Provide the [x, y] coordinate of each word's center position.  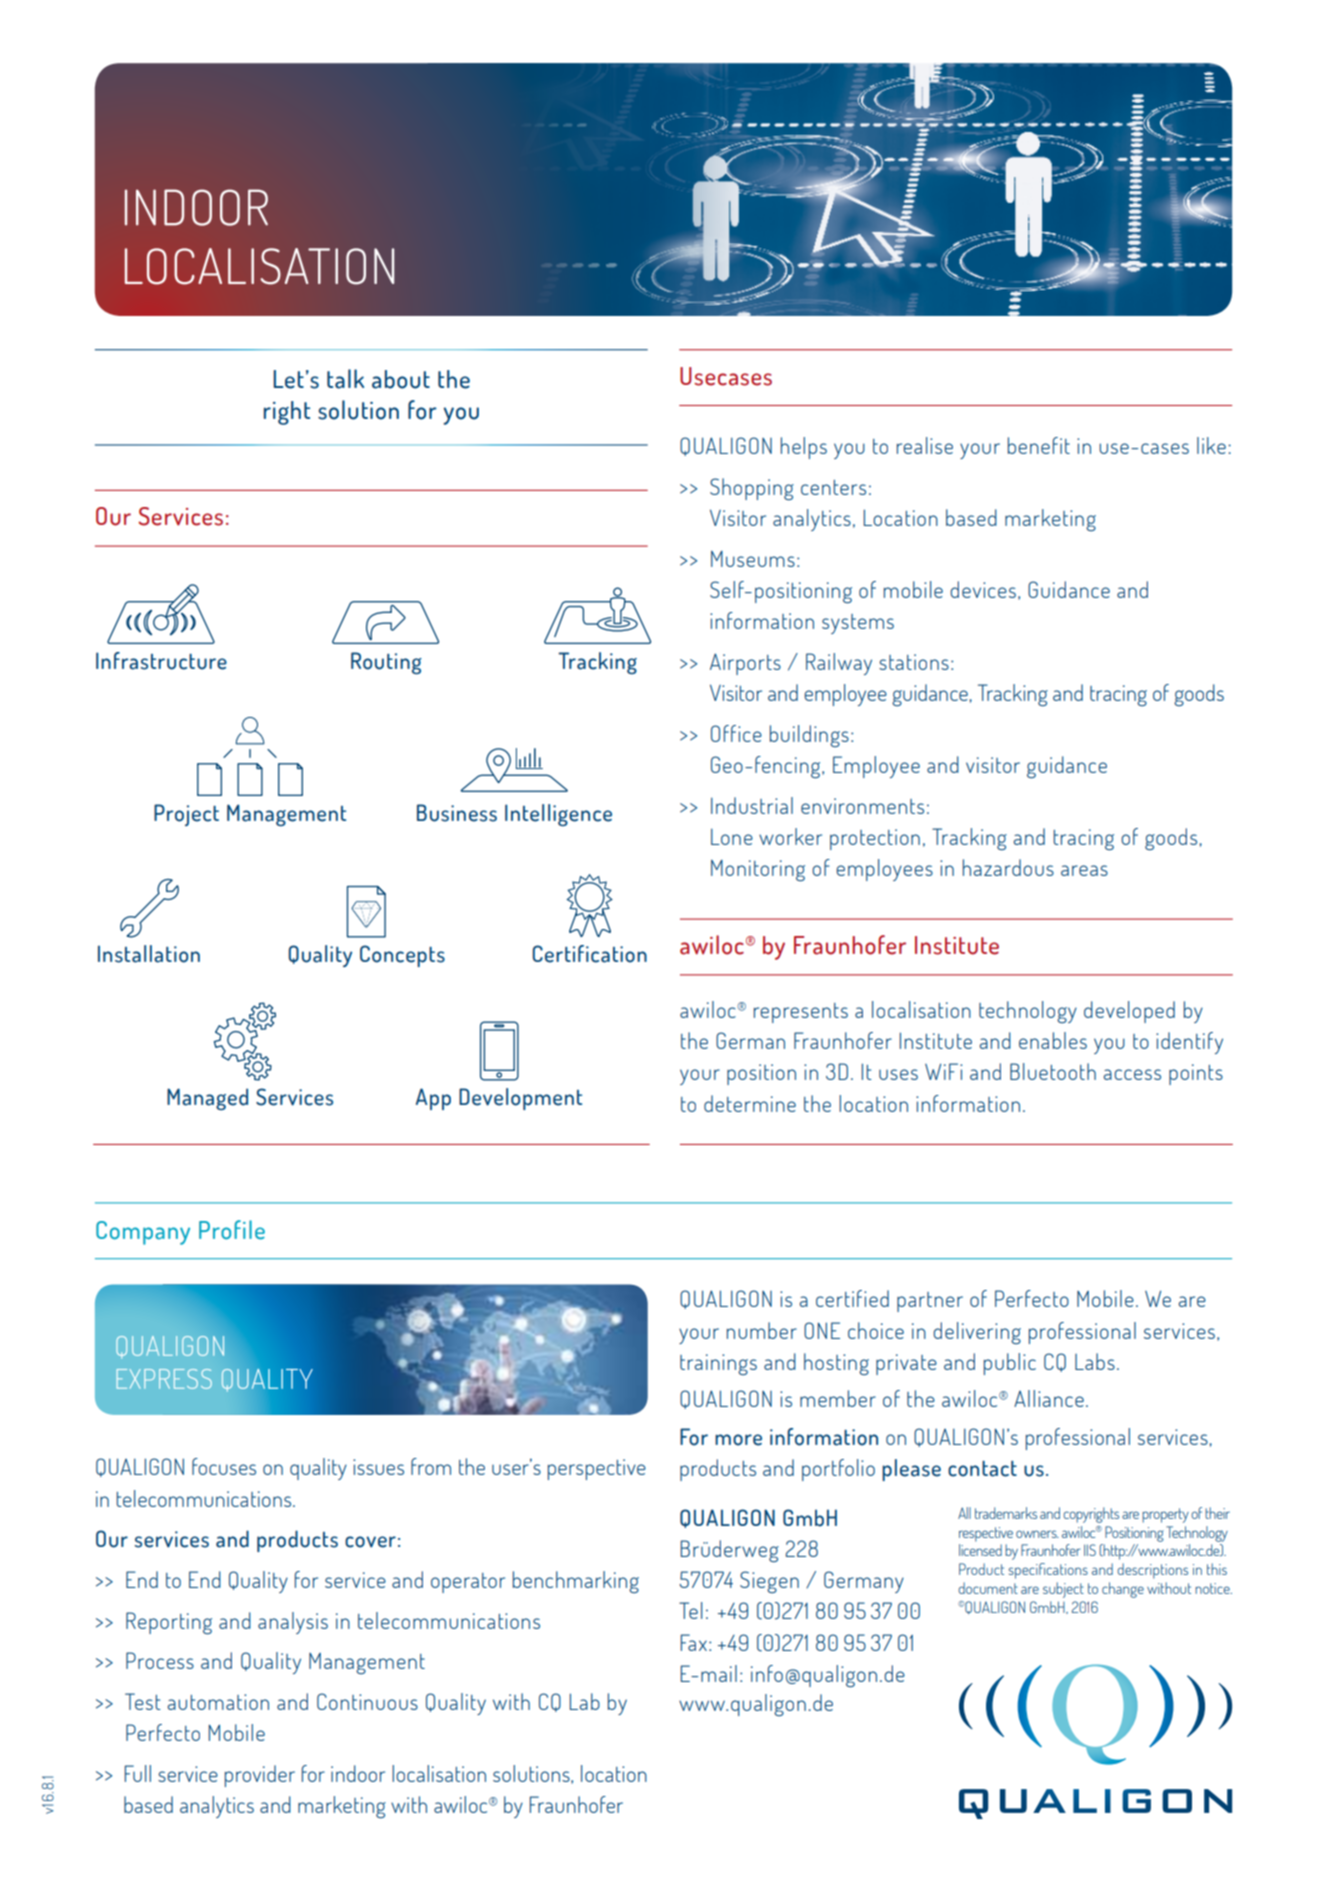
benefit [1039, 445]
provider [260, 1776]
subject [1063, 1590]
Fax [693, 1642]
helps [804, 448]
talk [345, 379]
